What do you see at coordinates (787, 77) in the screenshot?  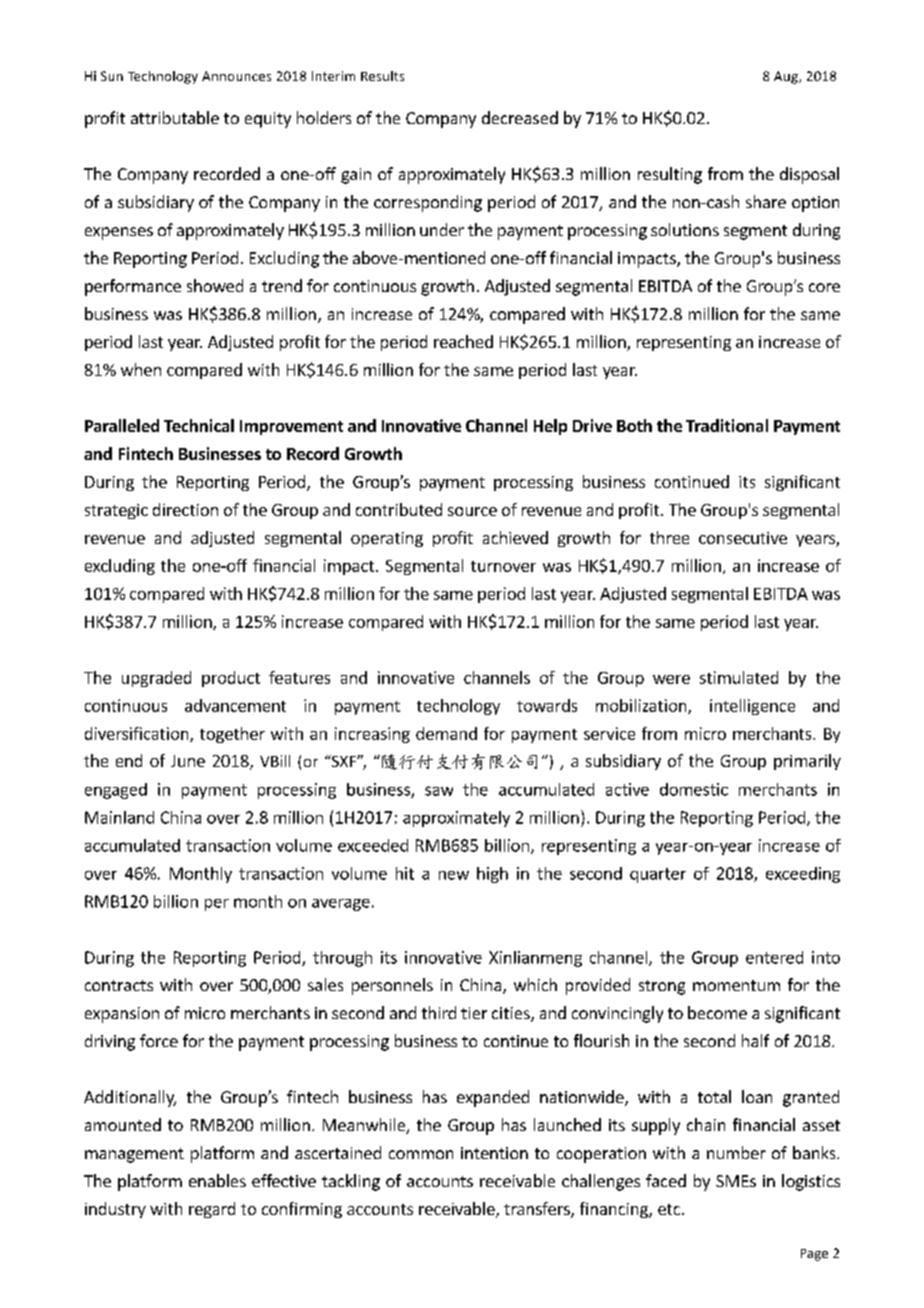 I see `Aug` at bounding box center [787, 77].
